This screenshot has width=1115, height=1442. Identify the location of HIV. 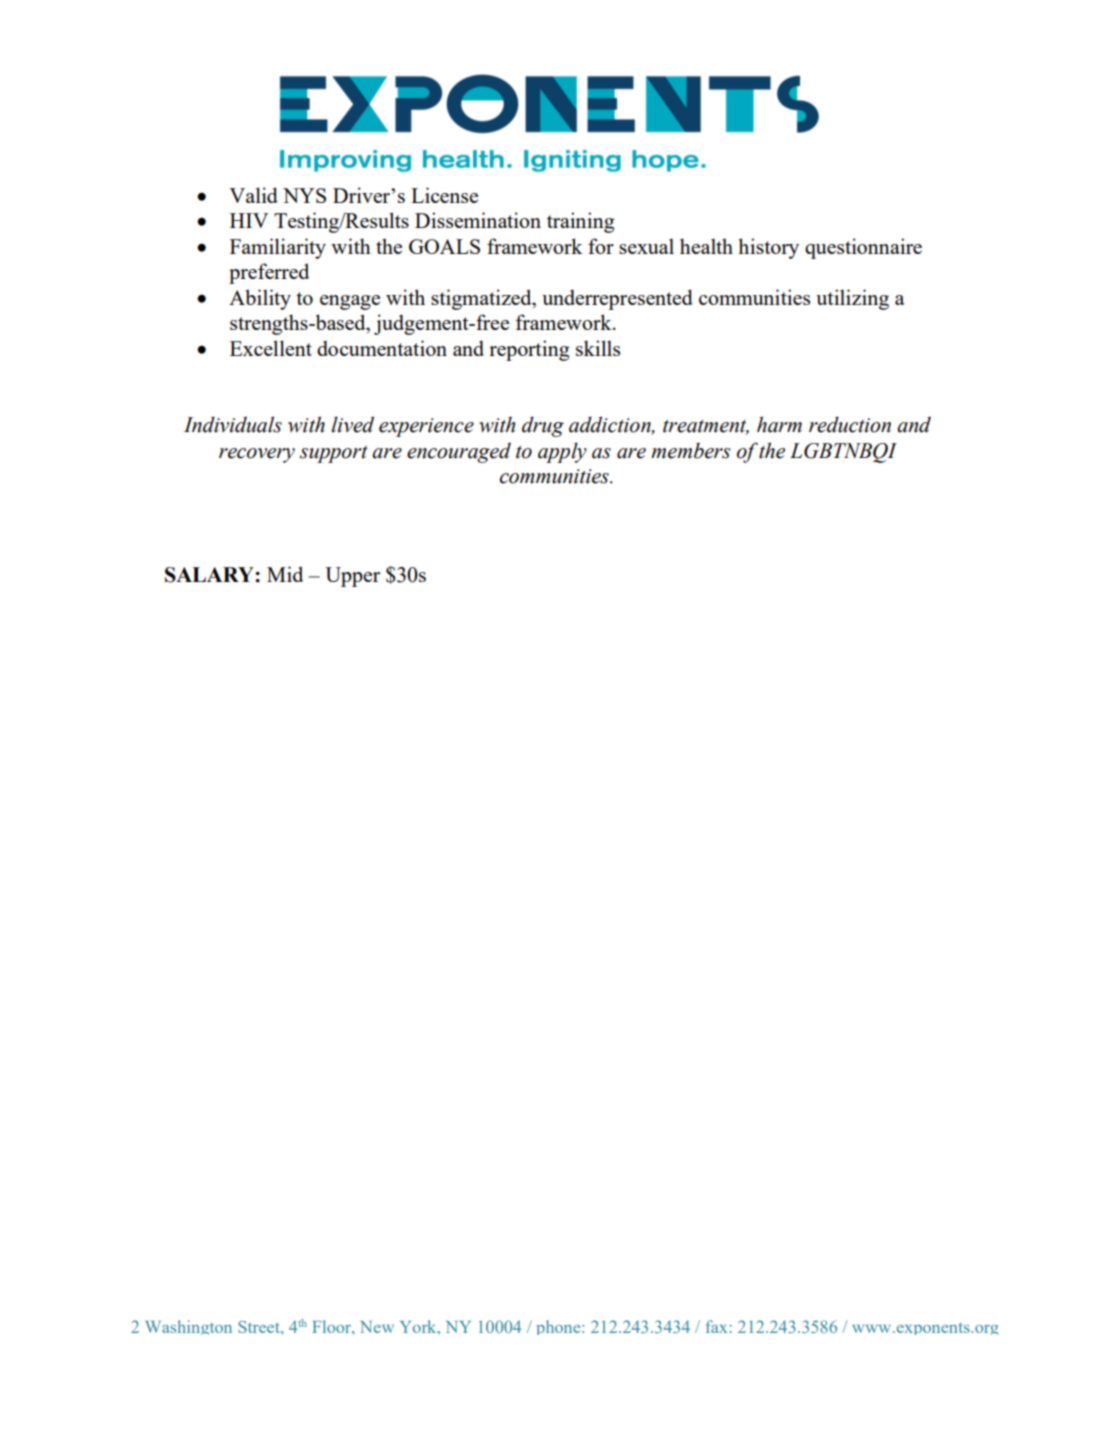
(249, 220).
